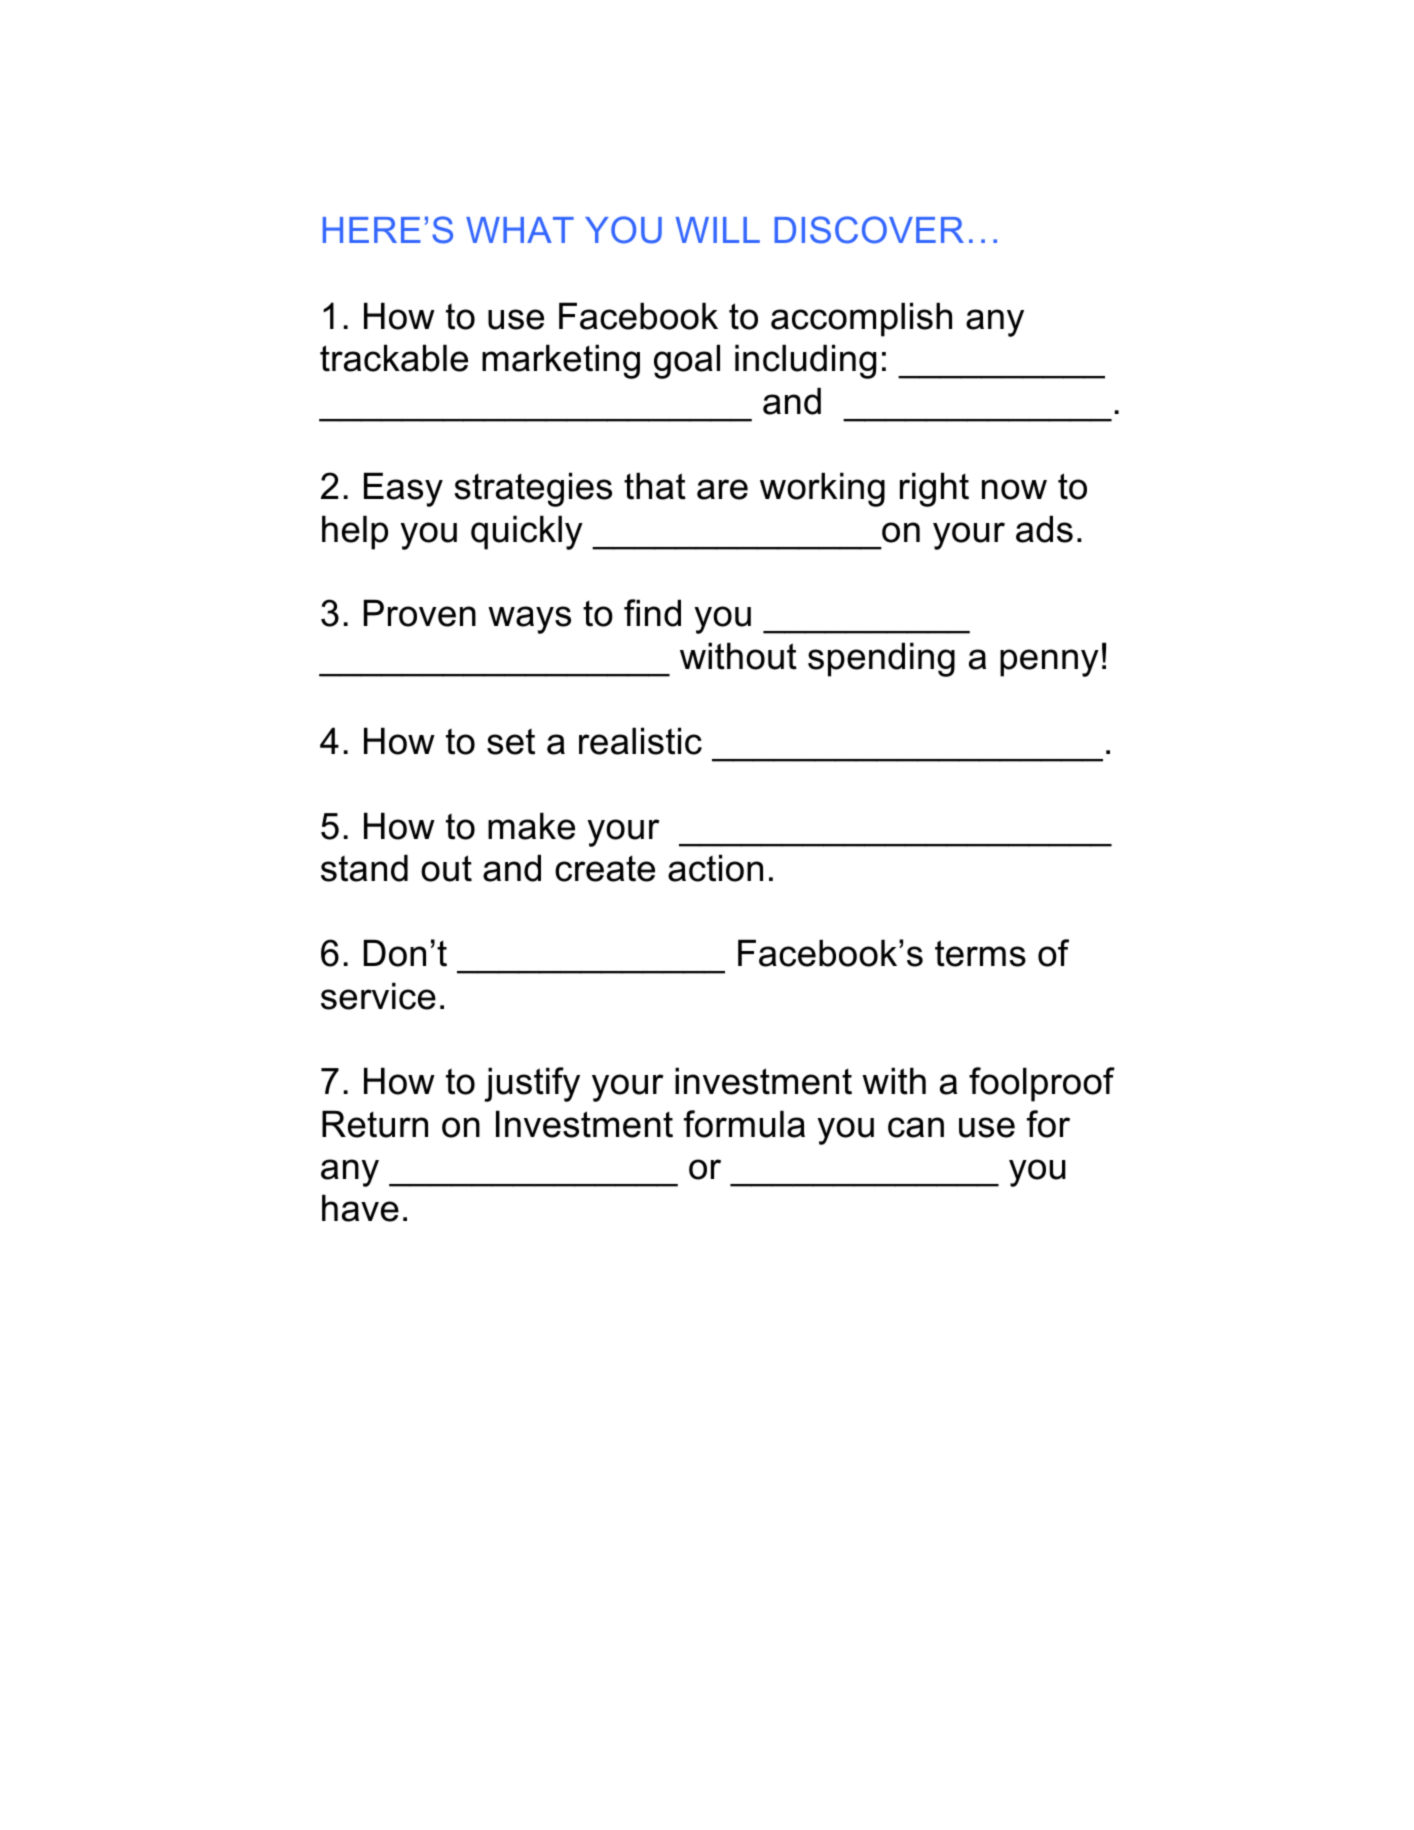 This screenshot has width=1414, height=1830. Describe the element at coordinates (403, 489) in the screenshot. I see `Easy` at that location.
